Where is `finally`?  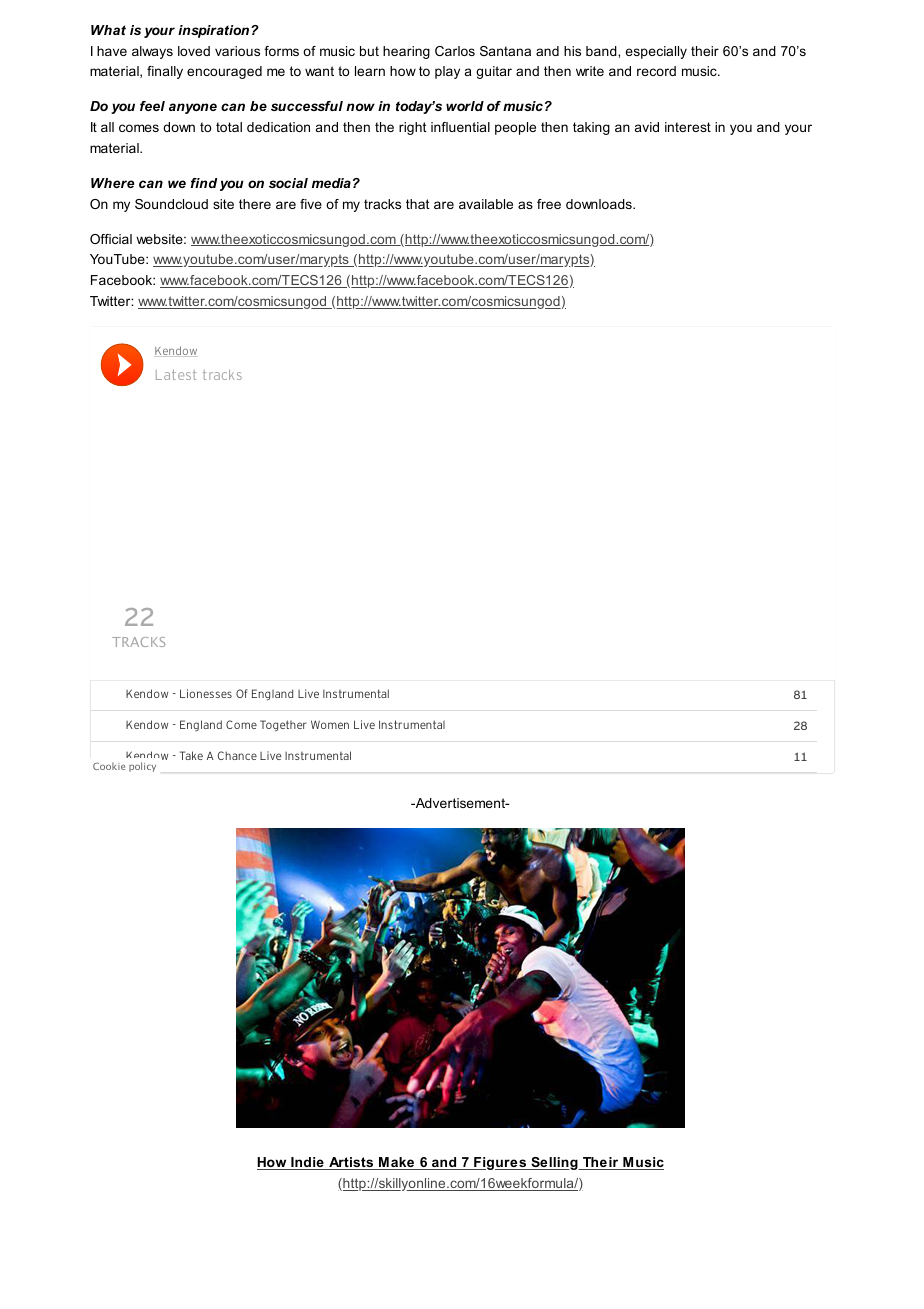
finally is located at coordinates (165, 72).
